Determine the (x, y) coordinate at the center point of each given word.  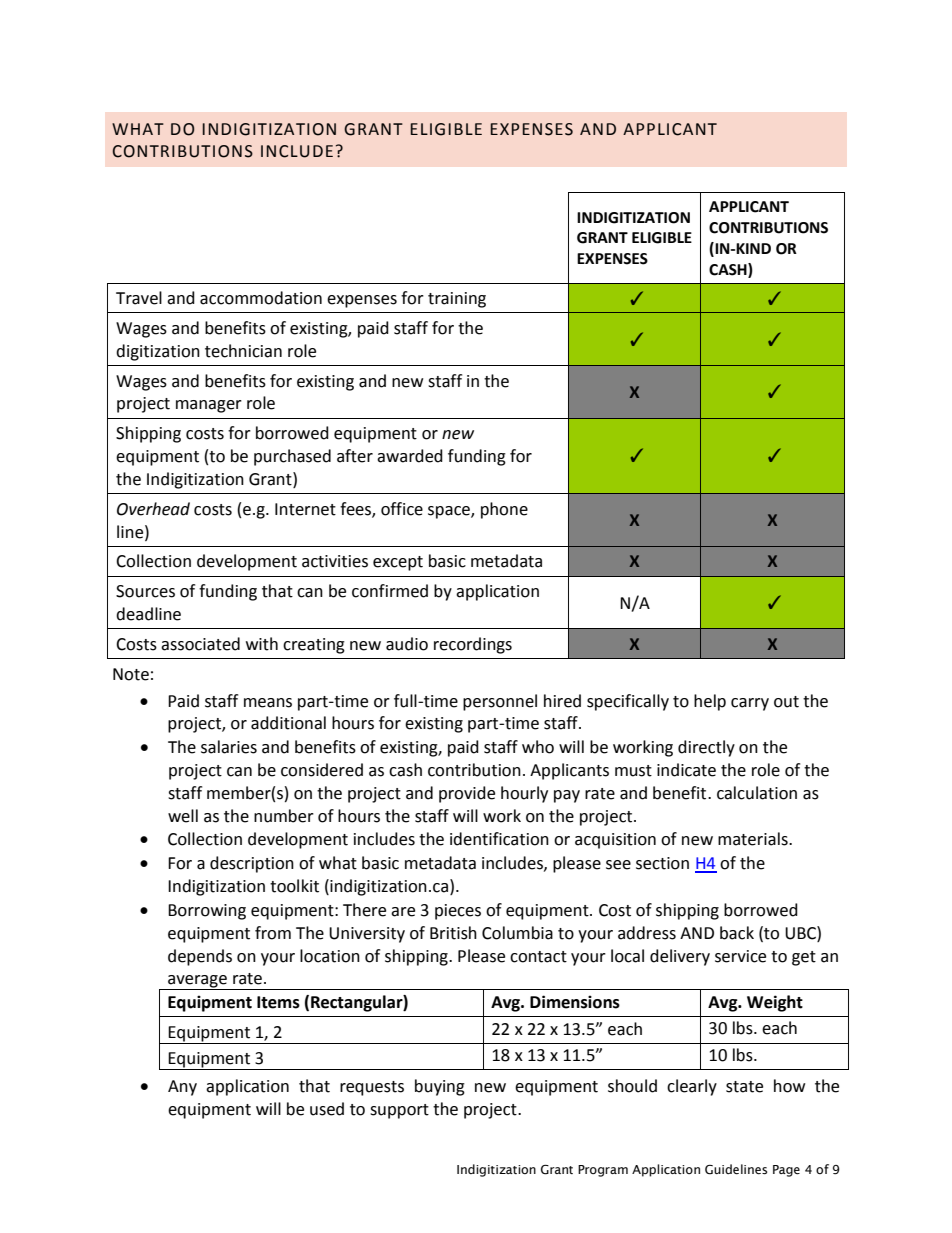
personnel (500, 702)
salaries (229, 747)
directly (706, 748)
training (457, 300)
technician (243, 351)
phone (504, 510)
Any (182, 1088)
